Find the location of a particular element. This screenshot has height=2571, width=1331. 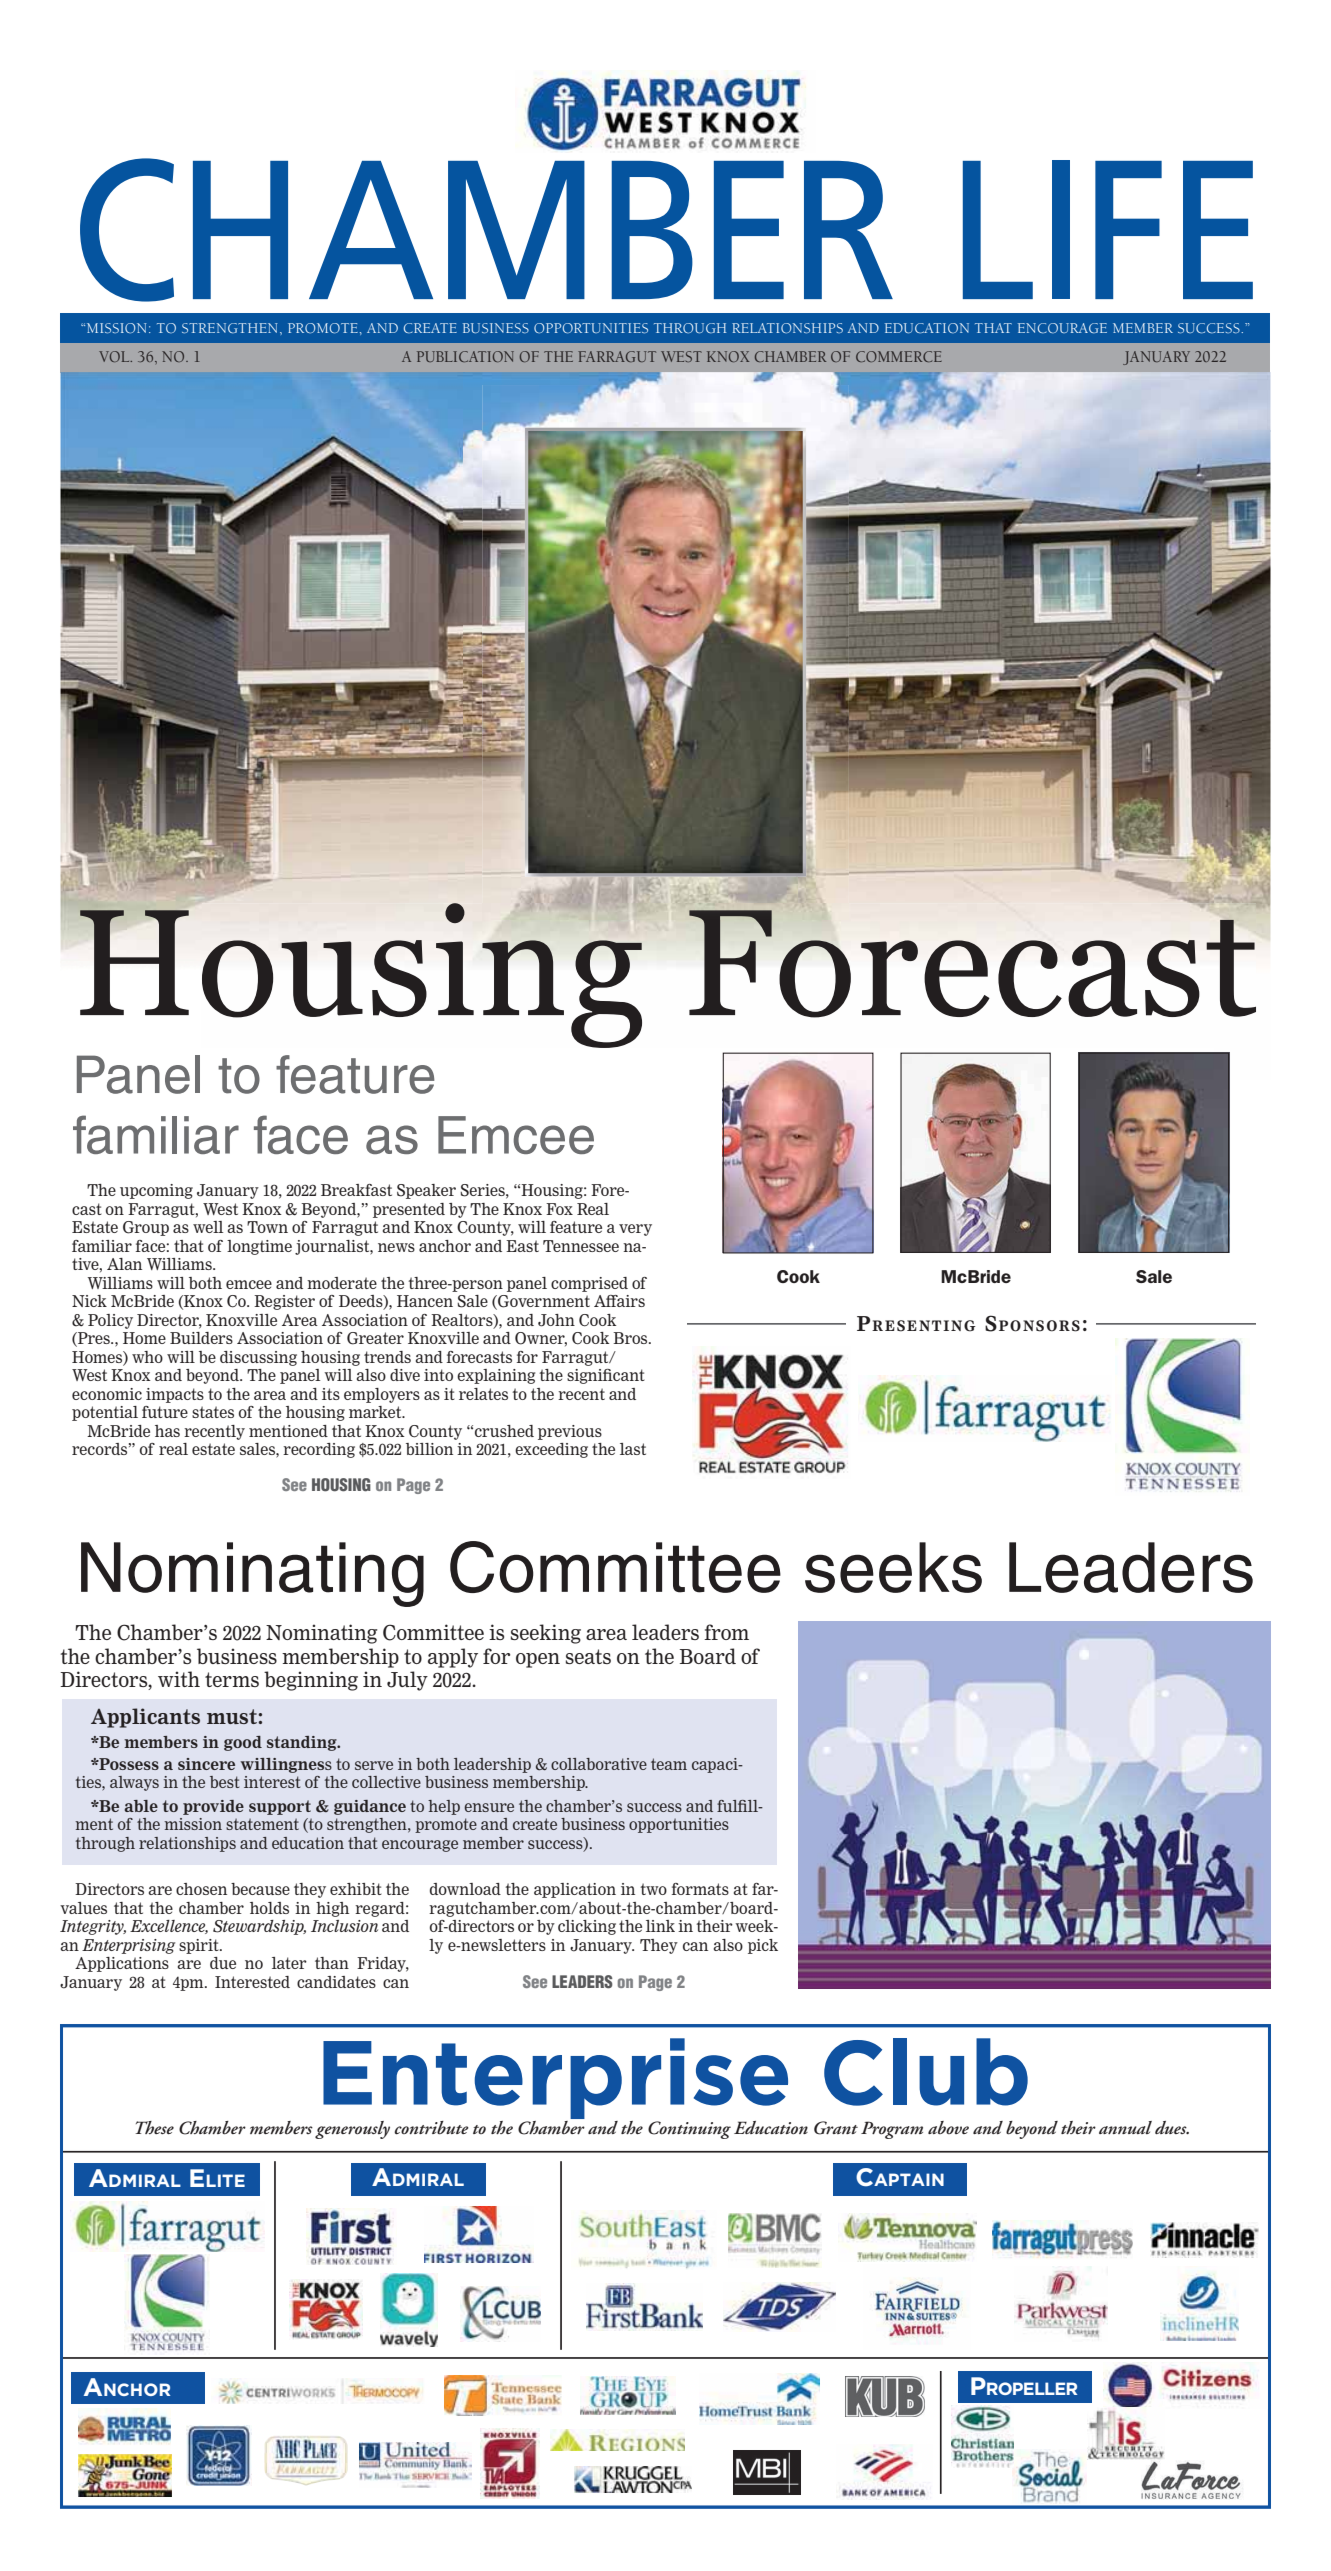

upcoming is located at coordinates (156, 1191).
